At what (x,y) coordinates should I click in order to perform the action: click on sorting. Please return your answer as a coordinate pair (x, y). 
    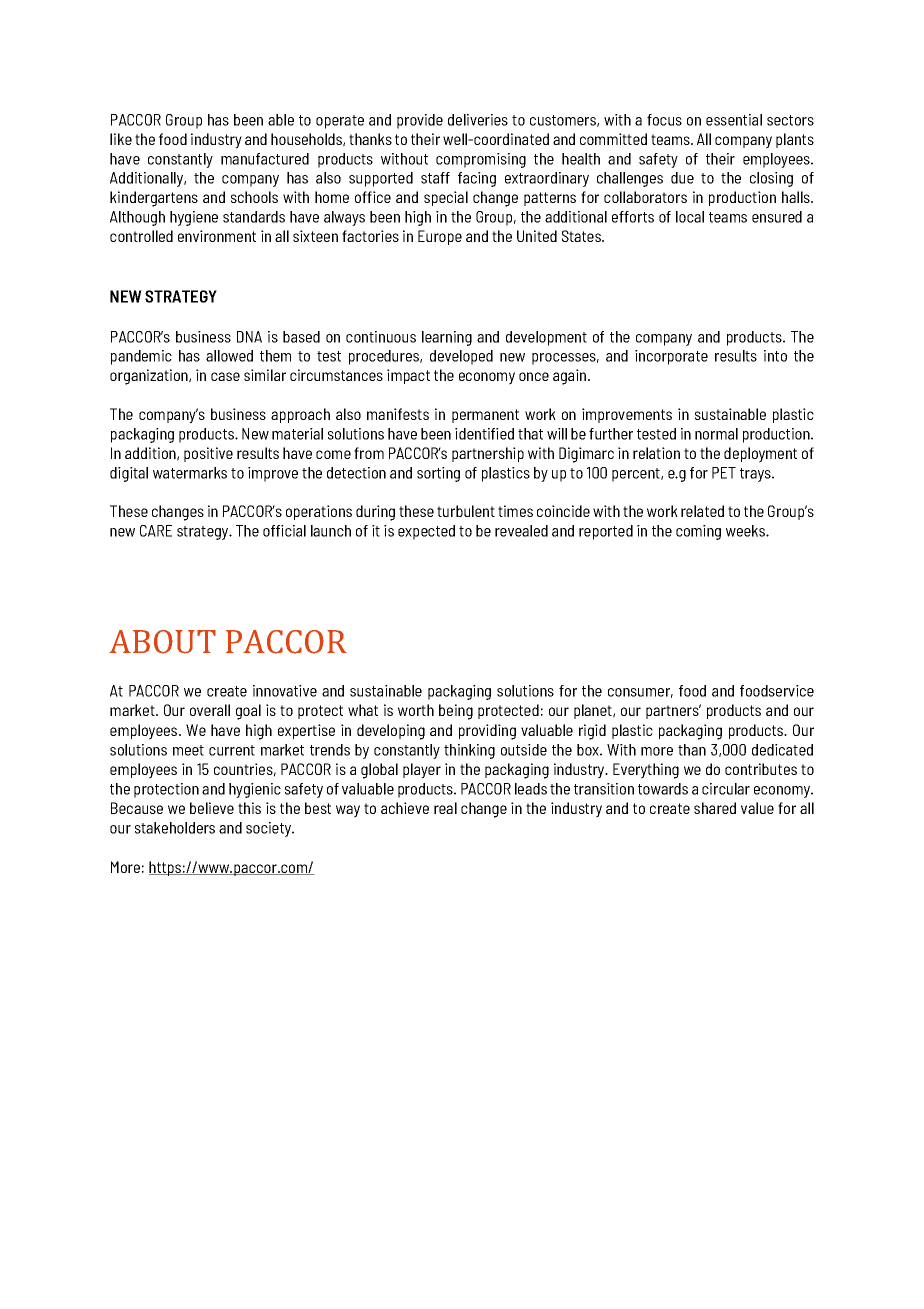
    Looking at the image, I should click on (438, 474).
